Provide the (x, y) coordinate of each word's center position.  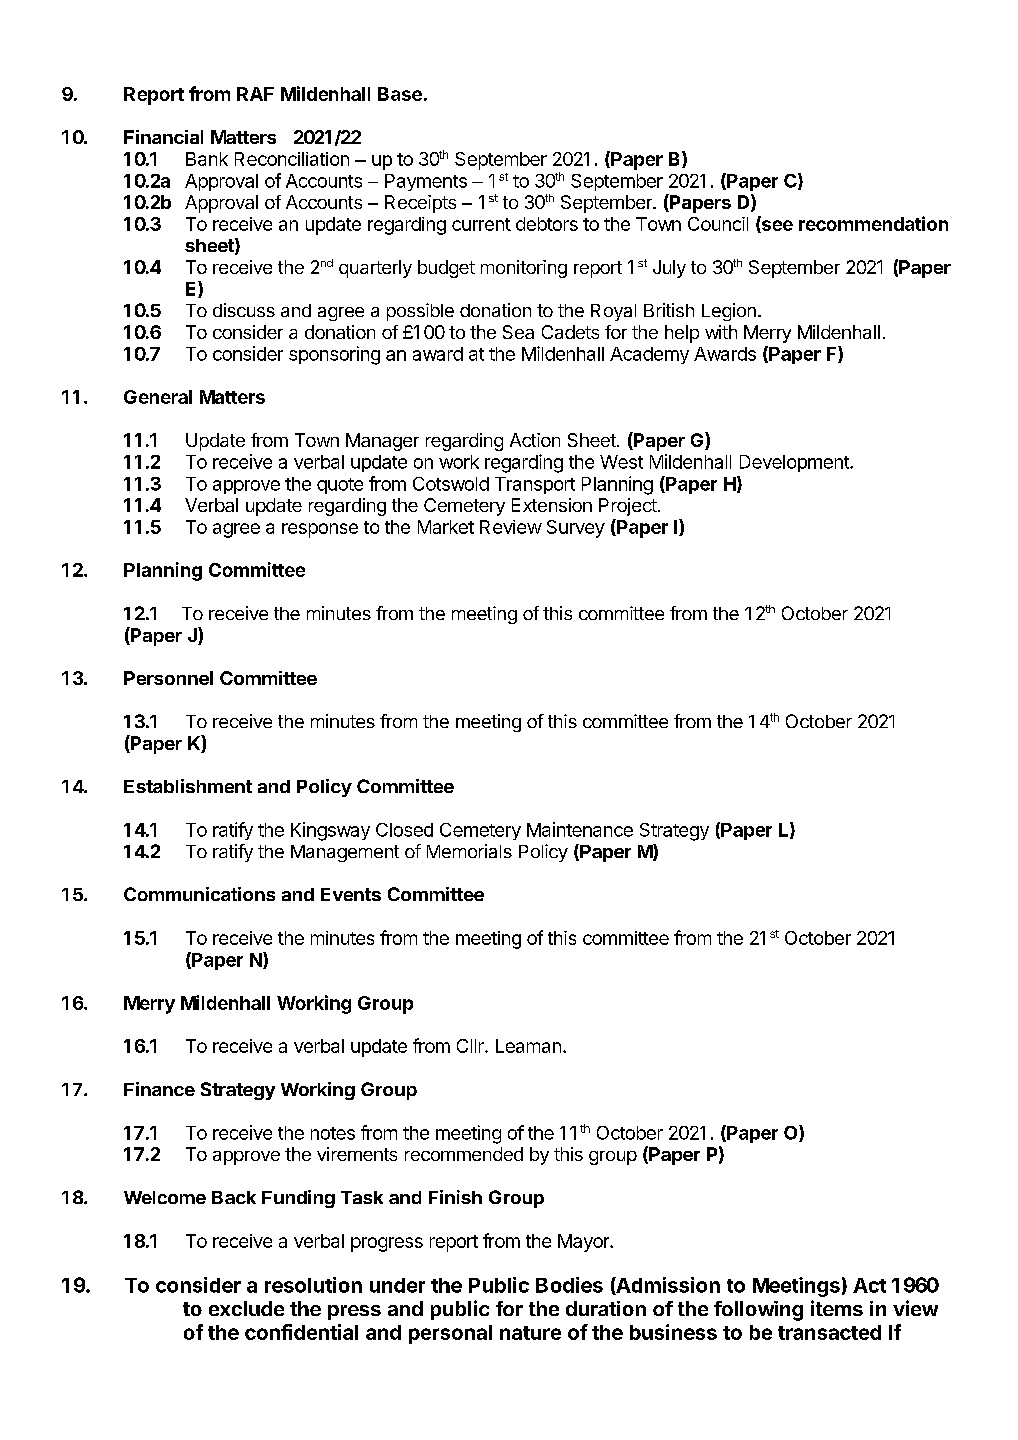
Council (718, 224)
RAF (255, 94)
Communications (199, 894)
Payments (426, 182)
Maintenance (580, 829)
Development (795, 463)
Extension (552, 505)
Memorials (469, 851)
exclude (246, 1308)
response (320, 530)
